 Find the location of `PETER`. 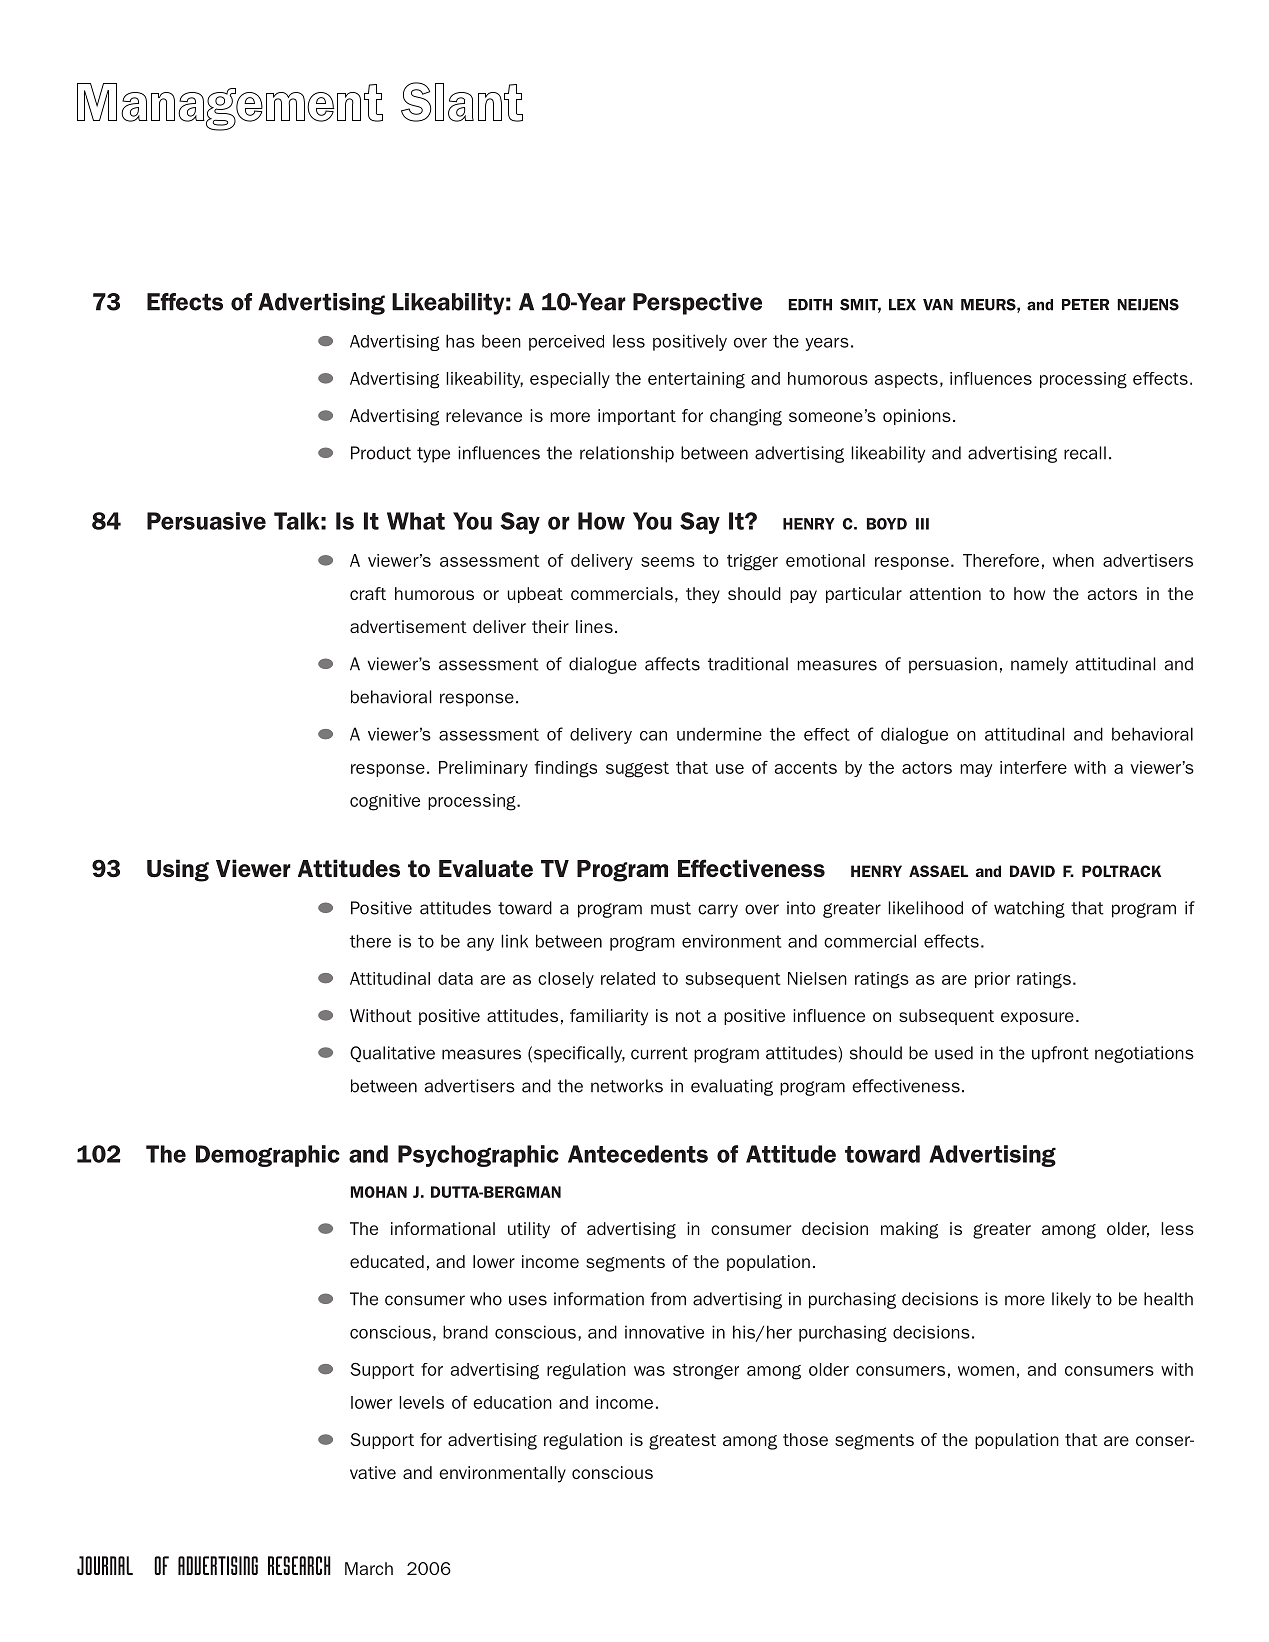

PETER is located at coordinates (1085, 304).
